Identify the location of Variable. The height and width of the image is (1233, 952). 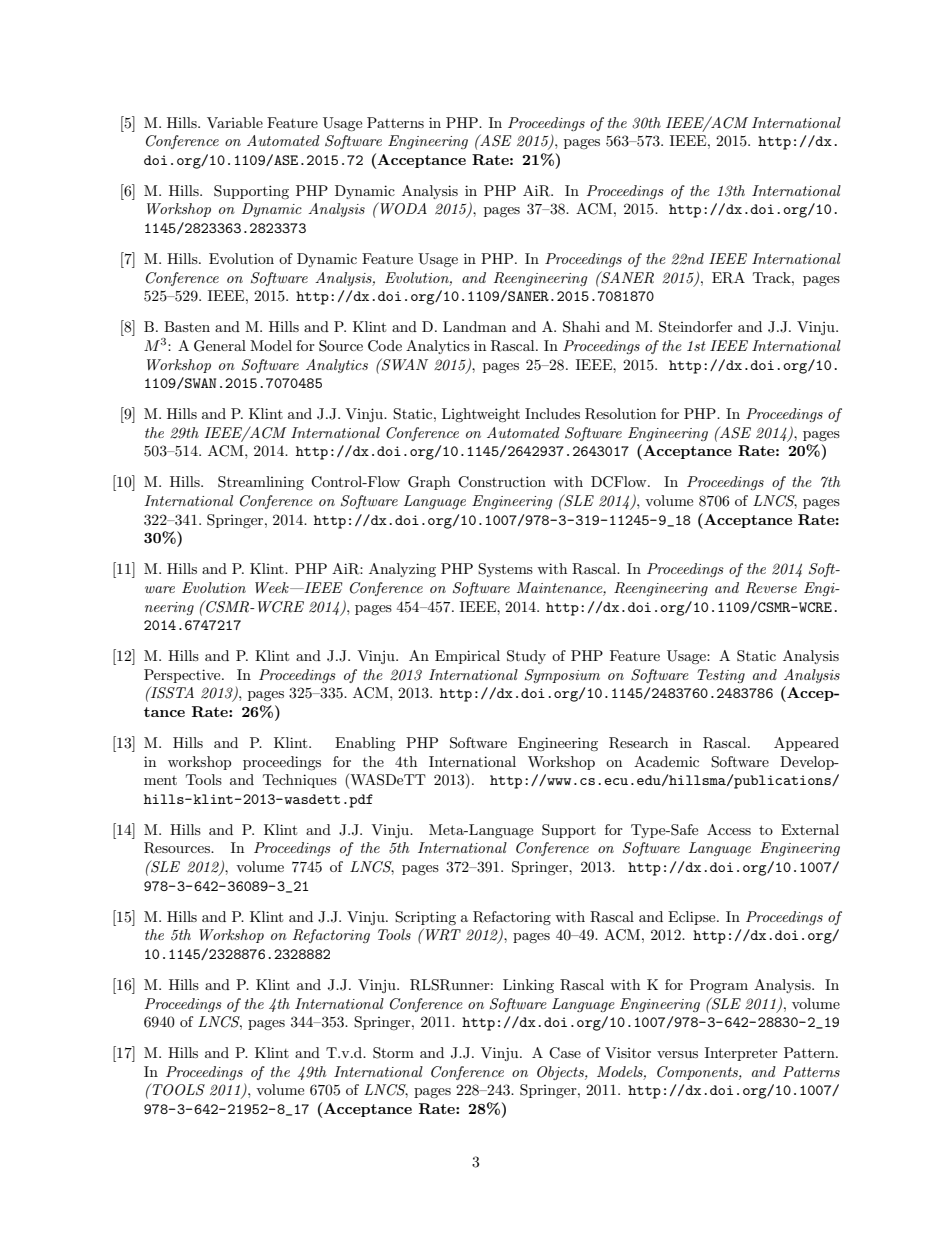
(235, 122).
